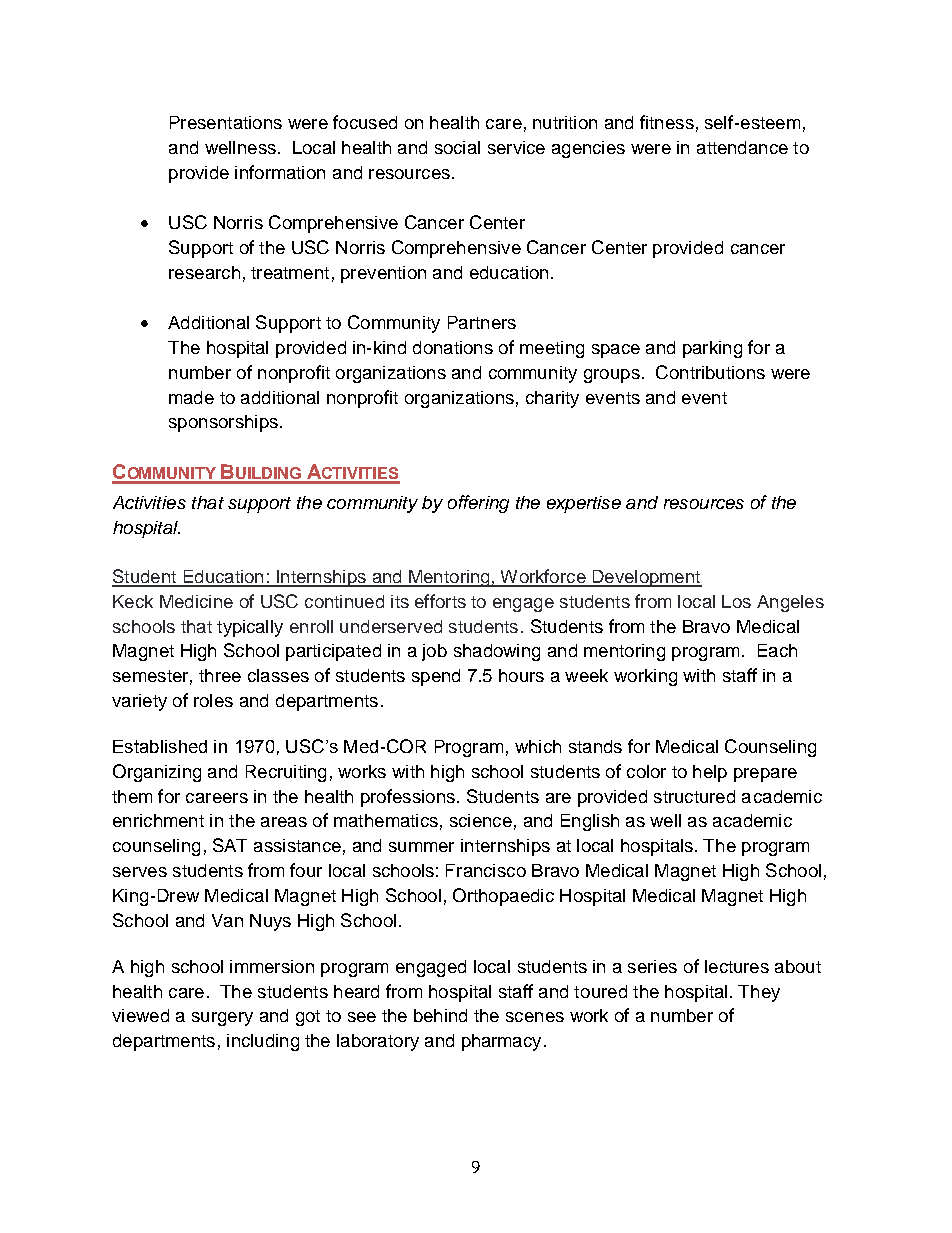 Image resolution: width=952 pixels, height=1233 pixels. What do you see at coordinates (226, 122) in the screenshot?
I see `Presentations` at bounding box center [226, 122].
